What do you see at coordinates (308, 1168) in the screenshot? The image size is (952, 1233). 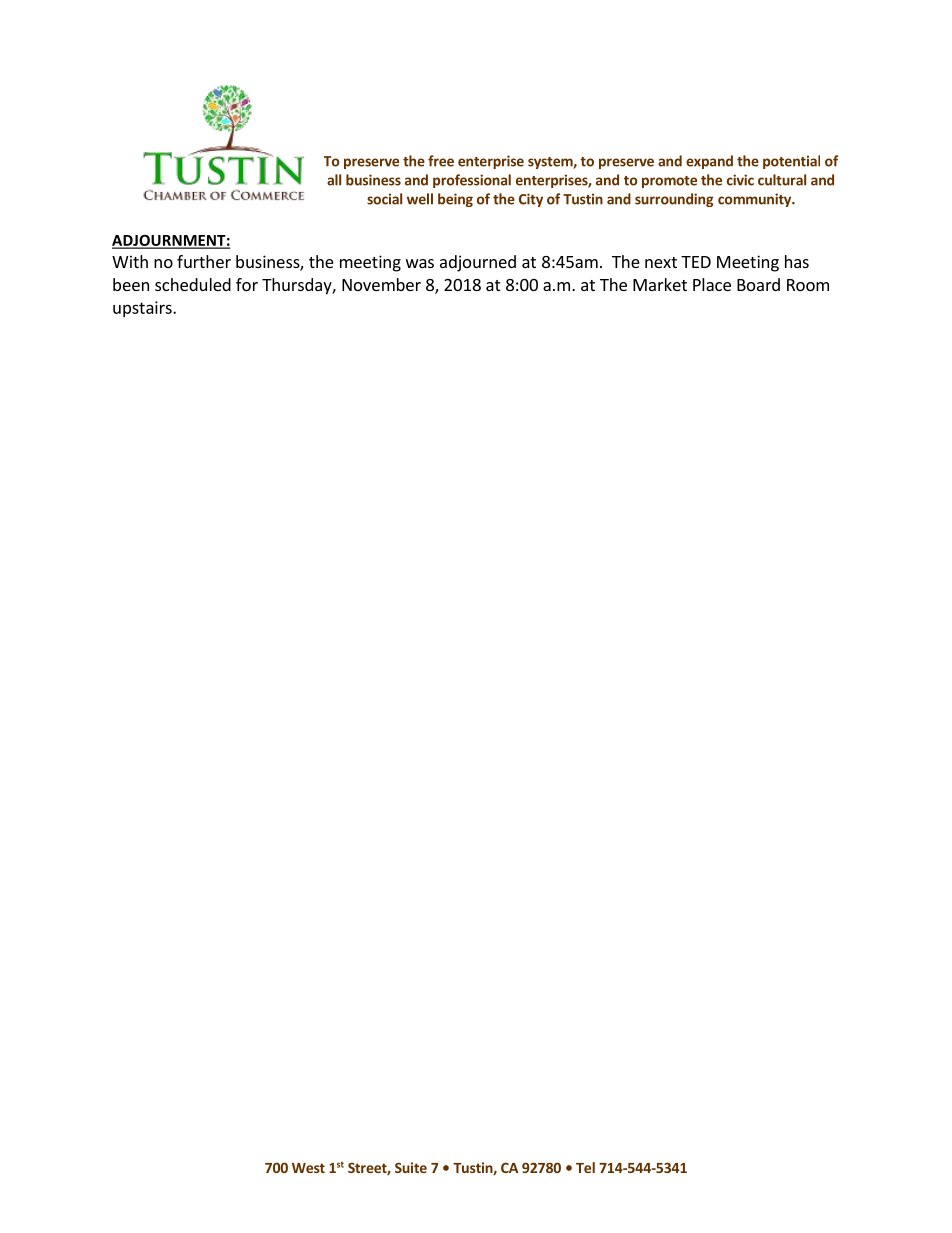 I see `West` at bounding box center [308, 1168].
